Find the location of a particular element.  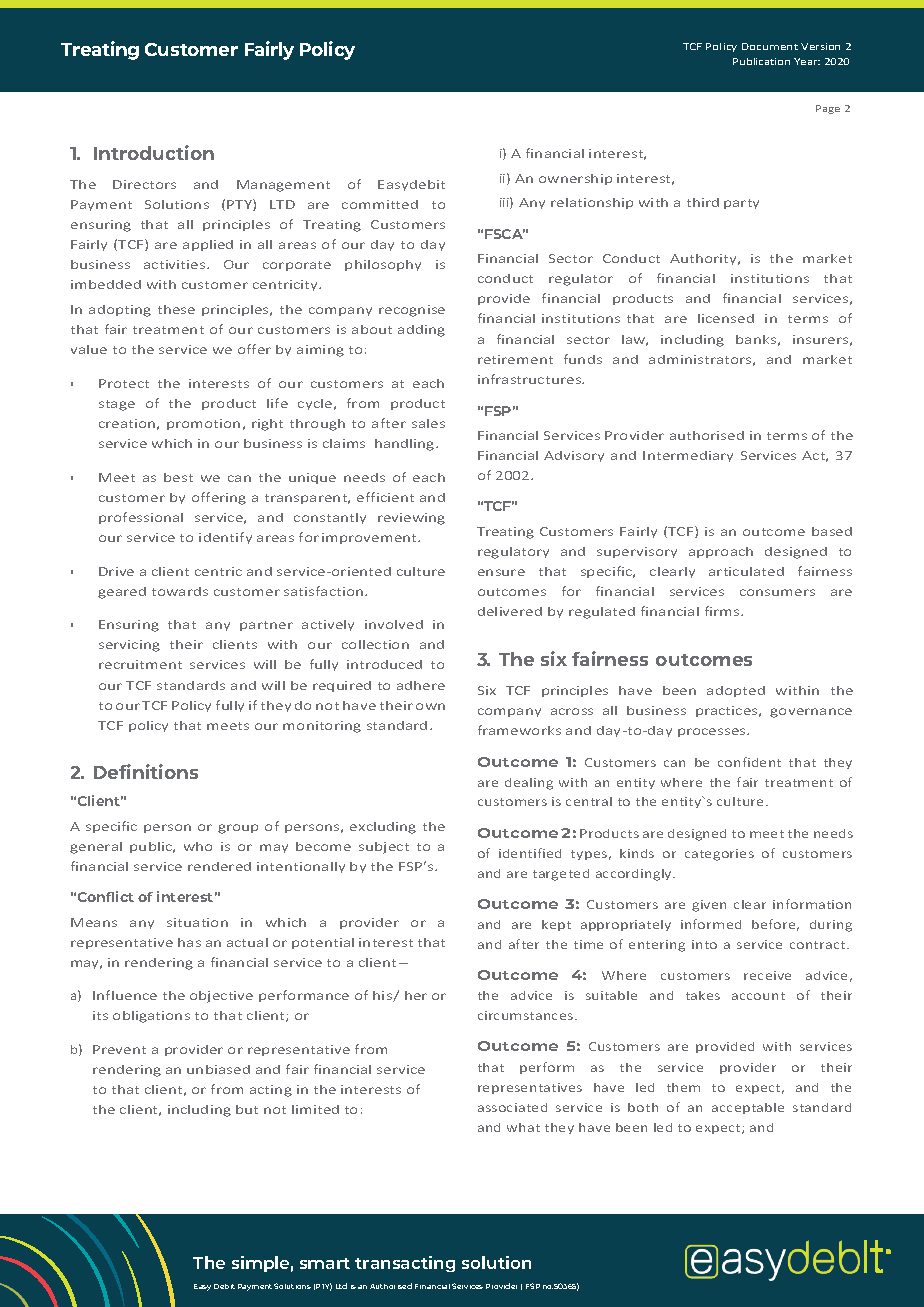

adhere is located at coordinates (421, 685).
